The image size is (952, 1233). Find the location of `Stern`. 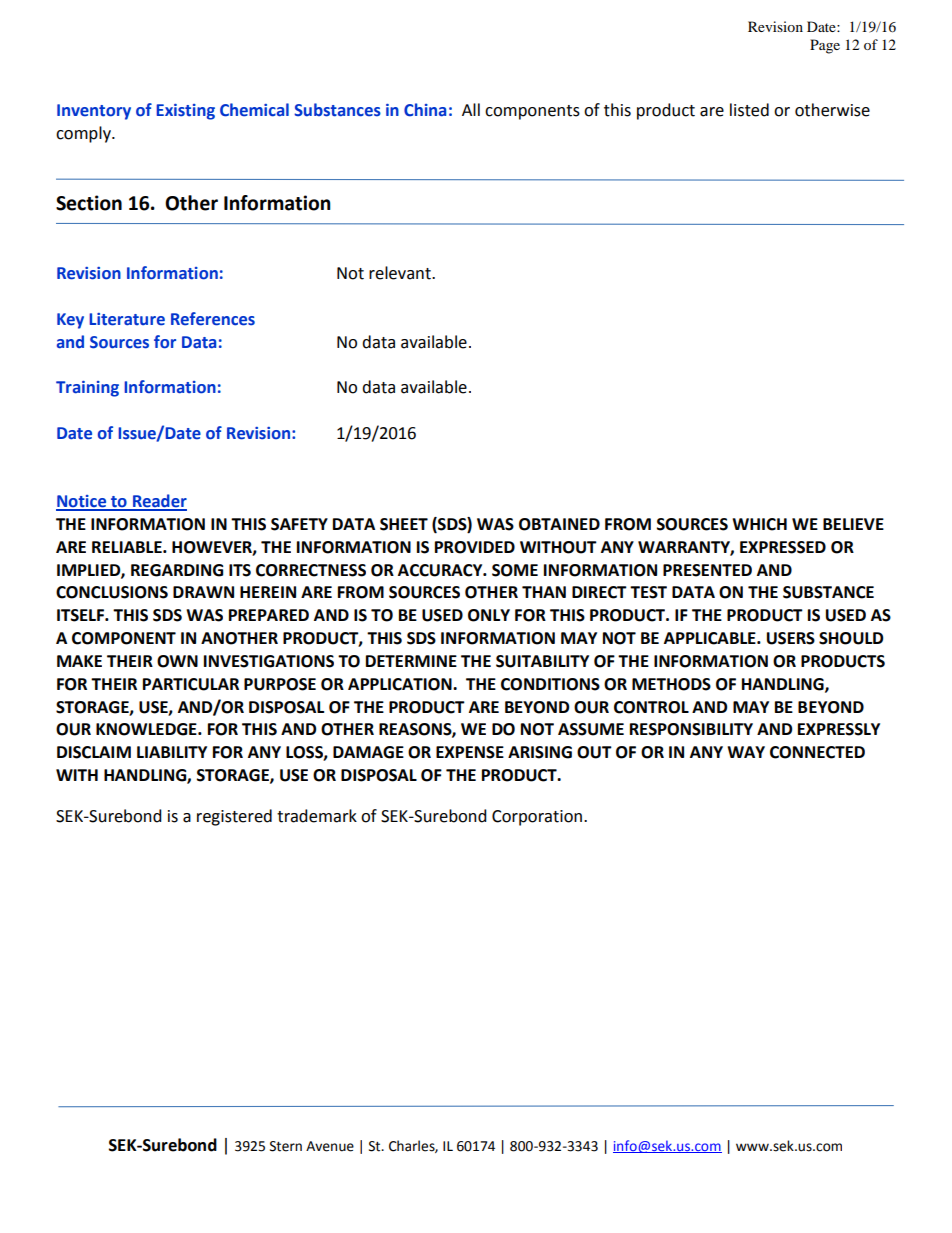

Stern is located at coordinates (286, 1146).
